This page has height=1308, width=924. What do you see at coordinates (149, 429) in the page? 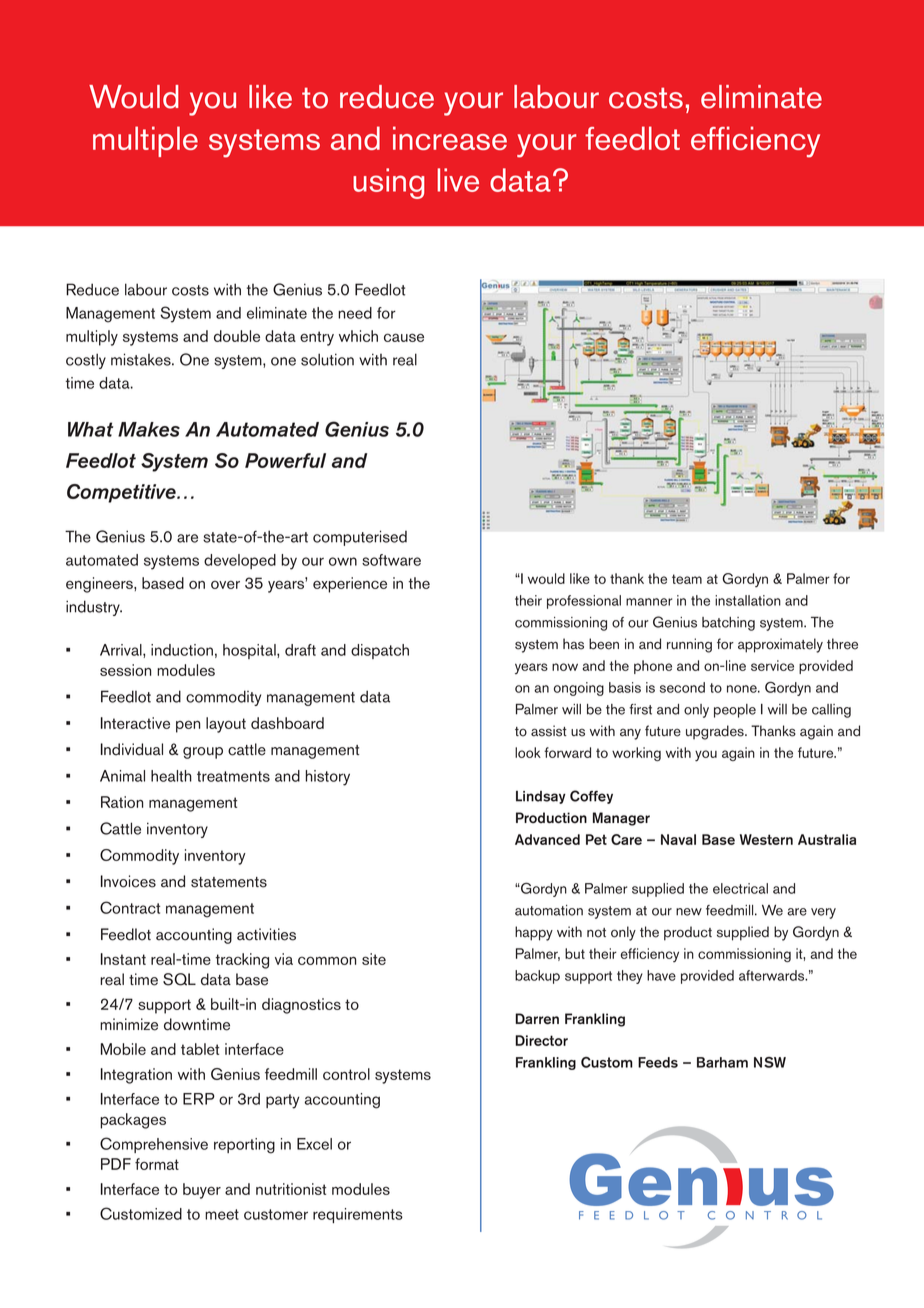
I see `Makes` at bounding box center [149, 429].
